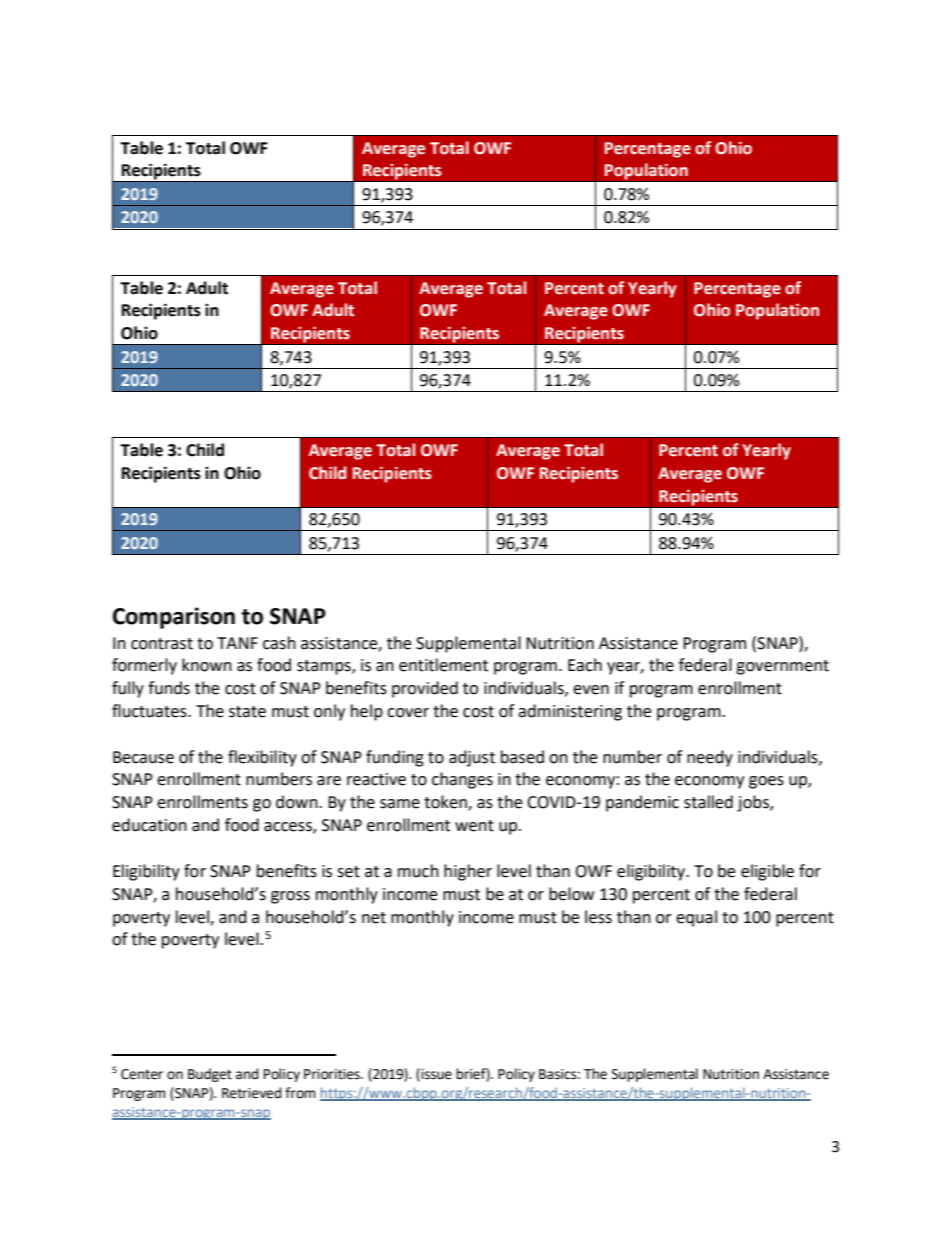 The width and height of the screenshot is (952, 1233). I want to click on stalled, so click(708, 802).
